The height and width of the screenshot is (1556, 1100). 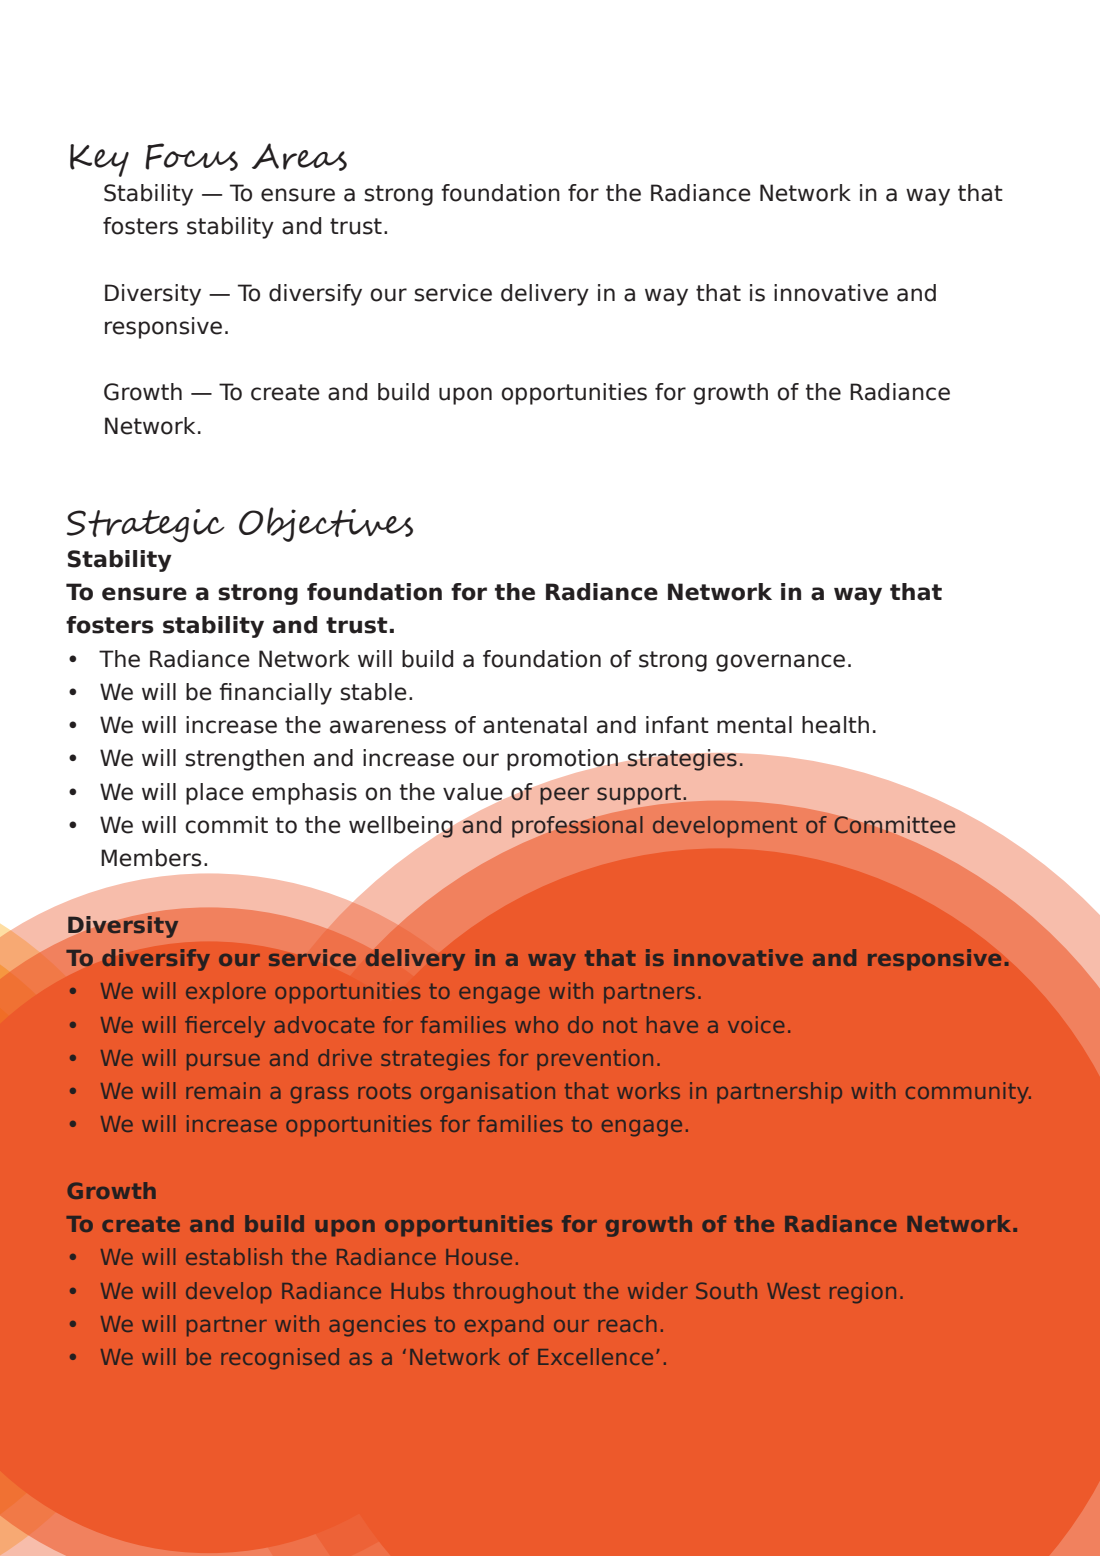 What do you see at coordinates (191, 157) in the screenshot?
I see `Focus` at bounding box center [191, 157].
